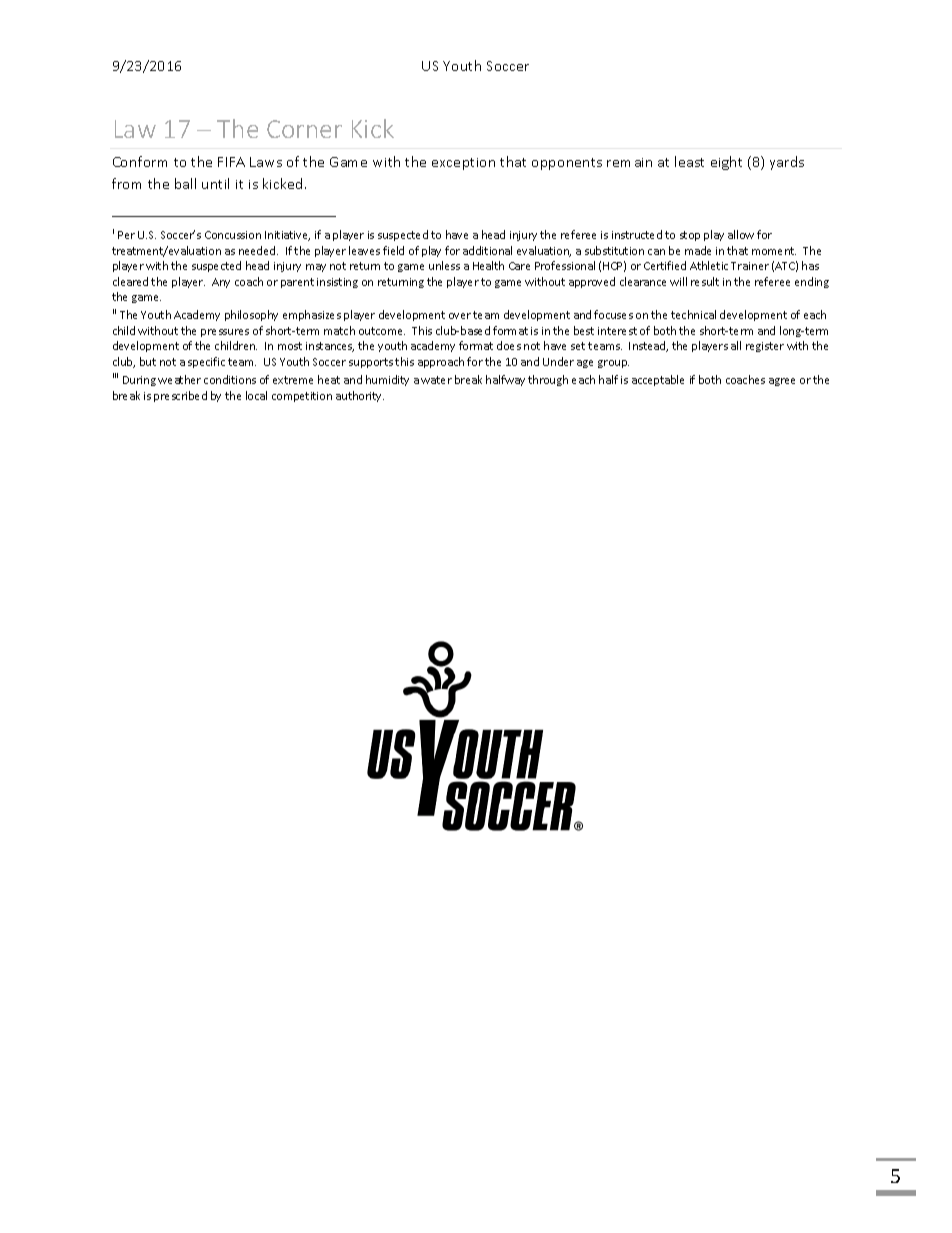 This screenshot has height=1233, width=952. What do you see at coordinates (304, 129) in the screenshot?
I see `Corner` at bounding box center [304, 129].
